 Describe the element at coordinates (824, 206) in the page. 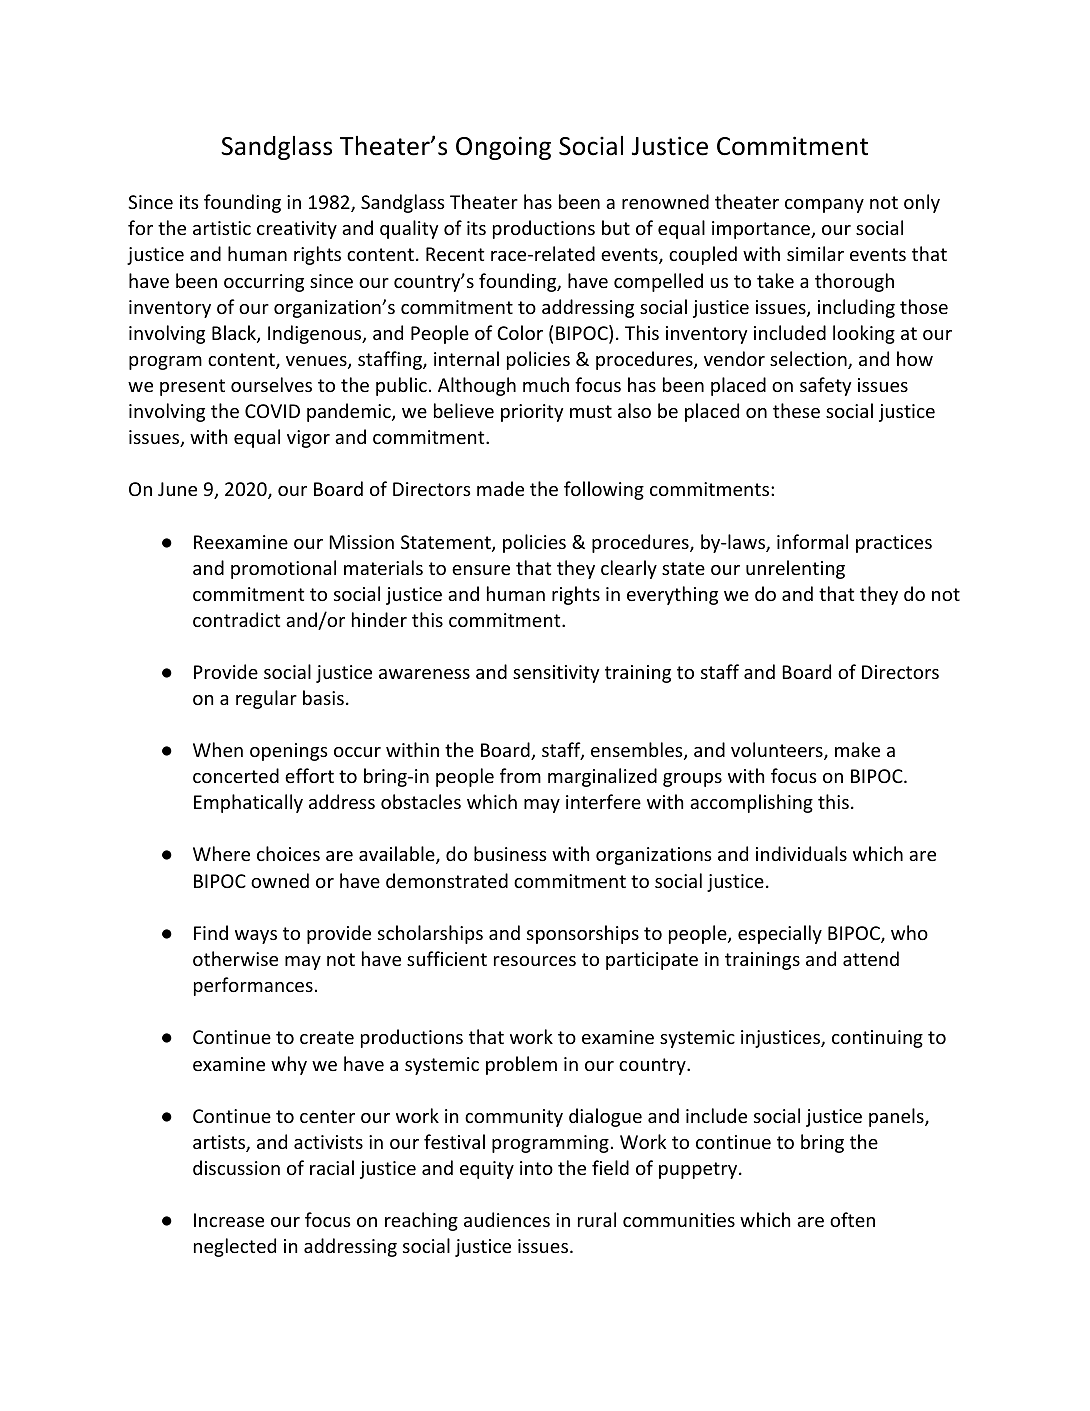

I see `company` at that location.
